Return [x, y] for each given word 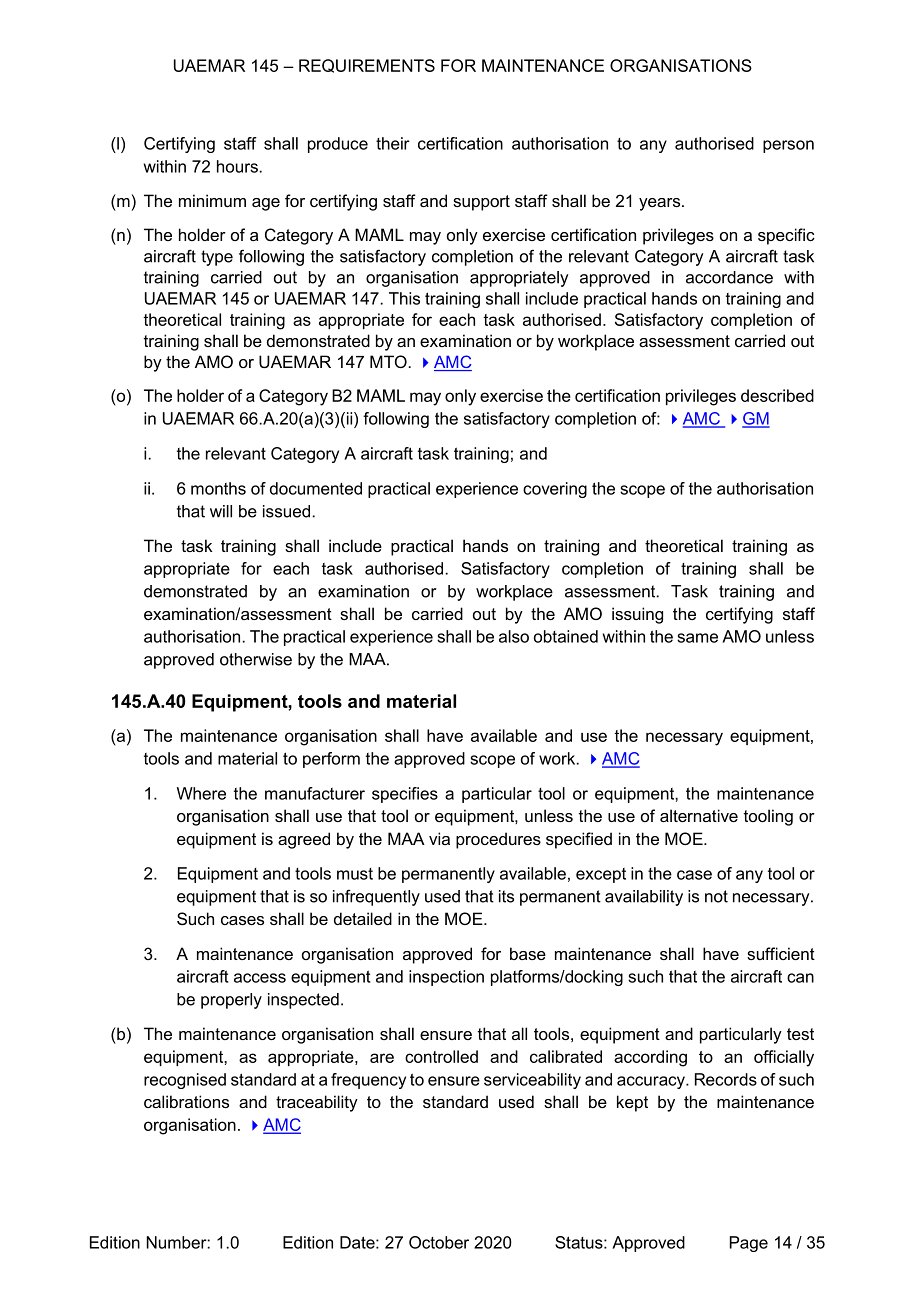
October [439, 1242]
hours [237, 166]
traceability [317, 1103]
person [788, 146]
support [481, 203]
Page [749, 1244]
